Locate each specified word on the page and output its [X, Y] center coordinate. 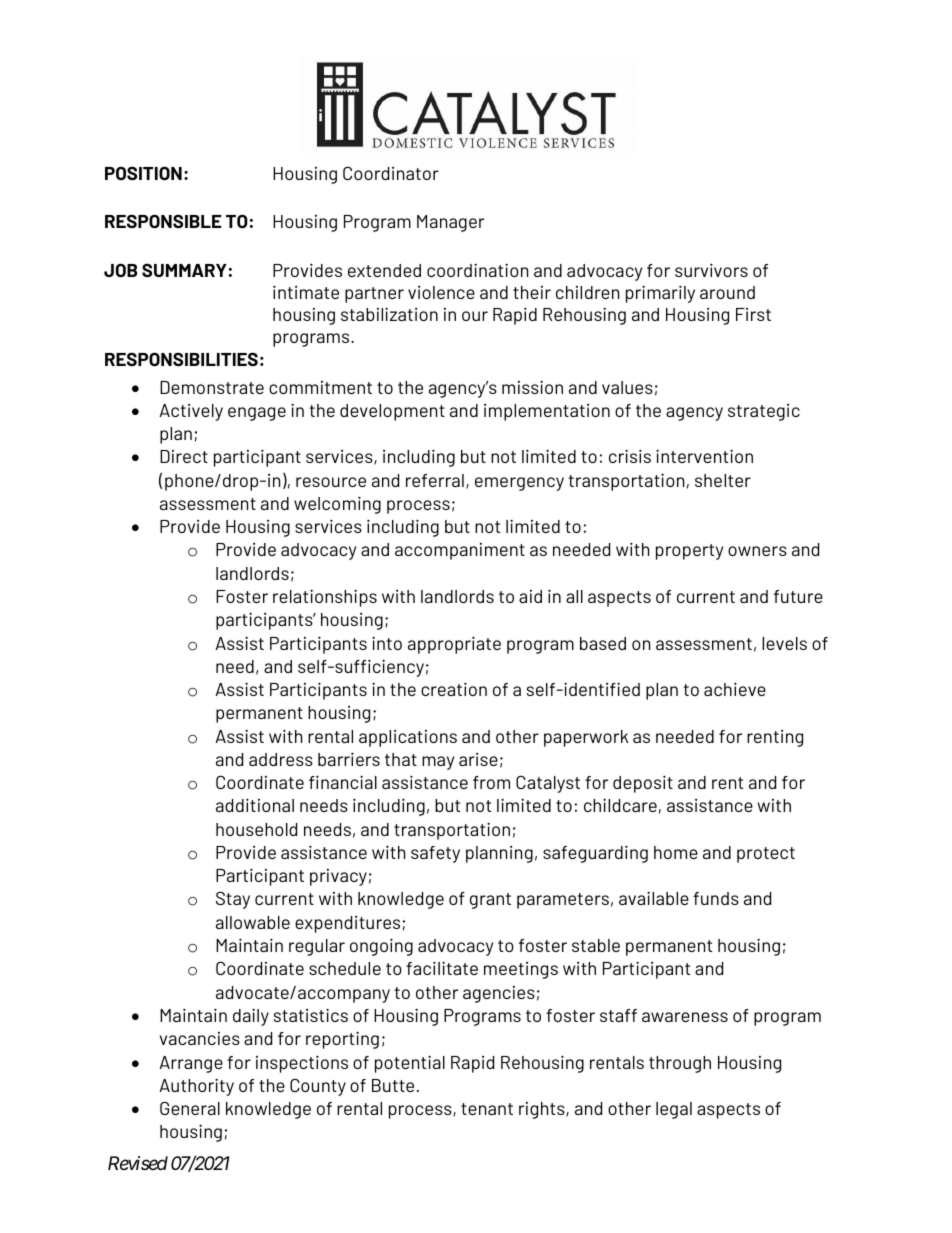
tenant [487, 1109]
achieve [735, 689]
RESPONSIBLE [163, 221]
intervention [704, 456]
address [281, 759]
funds [716, 898]
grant [490, 901]
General [190, 1108]
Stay [233, 900]
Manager [450, 223]
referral [435, 480]
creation [454, 689]
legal [674, 1110]
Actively [191, 412]
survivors [711, 270]
